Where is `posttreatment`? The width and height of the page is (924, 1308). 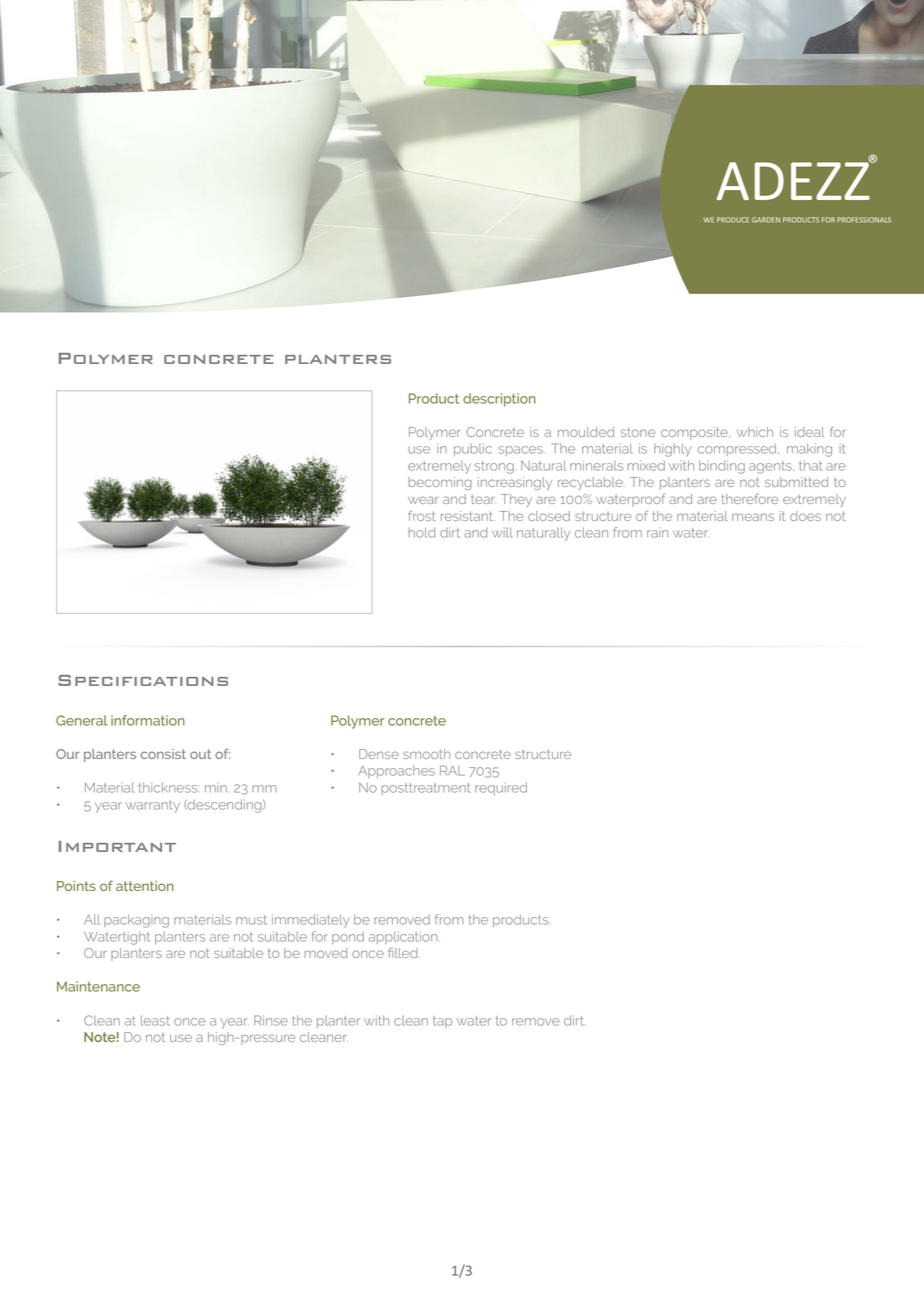 posttreatment is located at coordinates (426, 789).
